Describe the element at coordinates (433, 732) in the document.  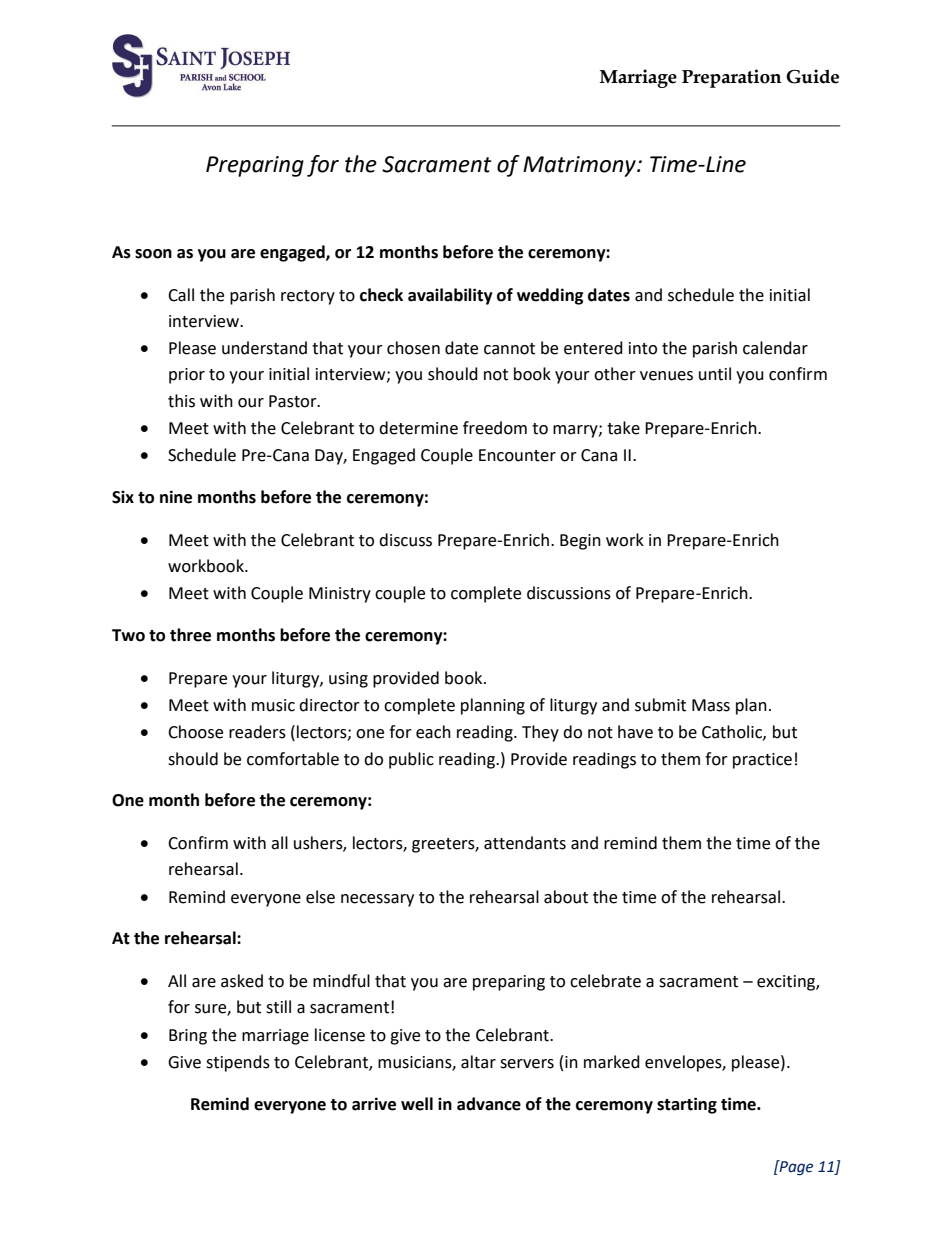
I see `each` at that location.
